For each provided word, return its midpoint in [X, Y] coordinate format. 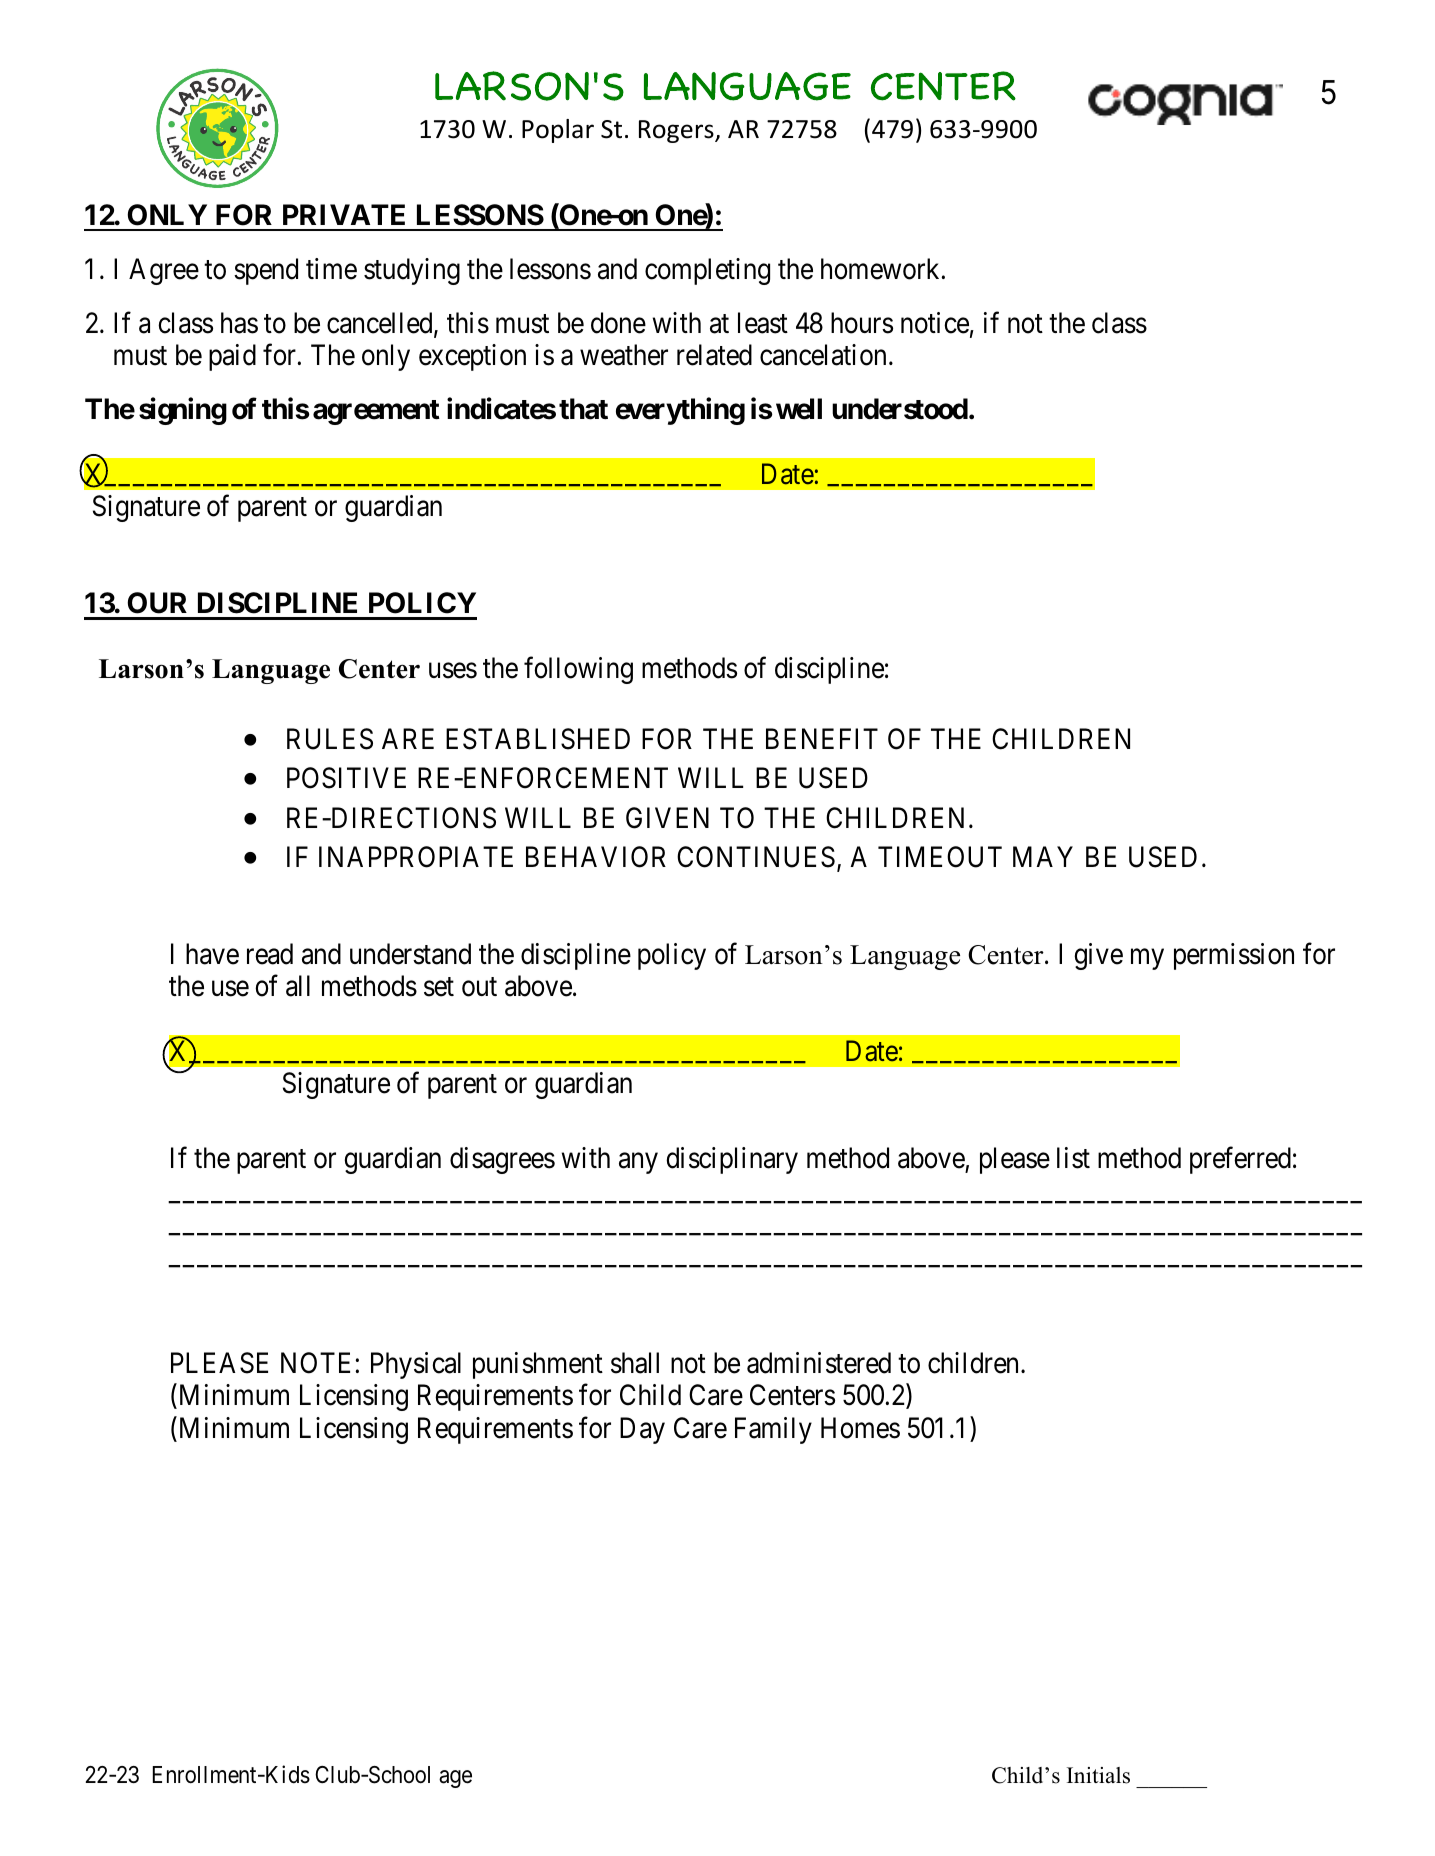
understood [900, 409]
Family [773, 1430]
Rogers [677, 131]
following [578, 670]
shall [635, 1363]
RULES [330, 739]
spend [266, 271]
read [270, 954]
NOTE [318, 1363]
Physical [416, 1365]
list [1073, 1158]
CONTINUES [756, 857]
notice [935, 323]
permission [1234, 956]
